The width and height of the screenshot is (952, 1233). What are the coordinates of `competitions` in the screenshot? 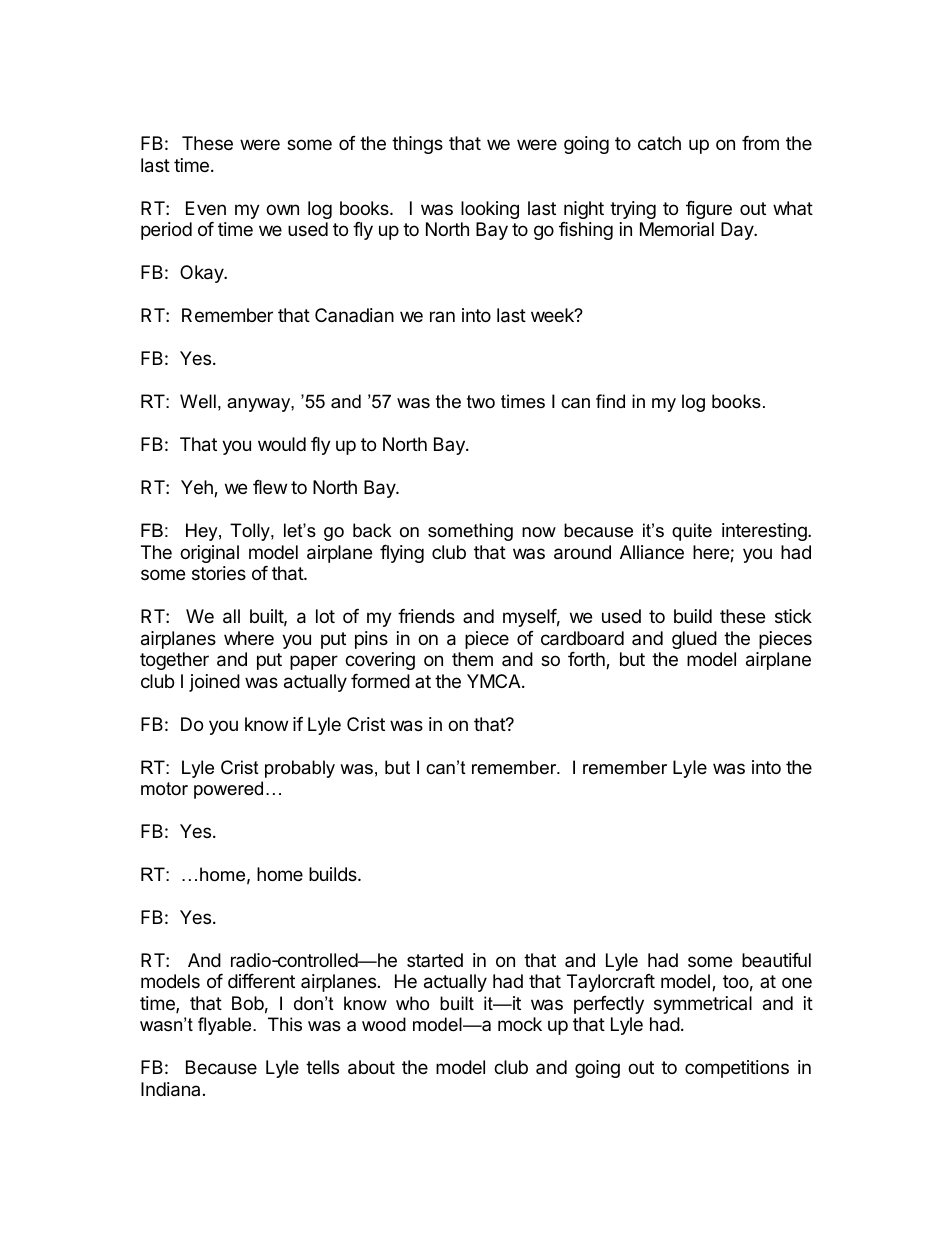 It's located at (737, 1069).
